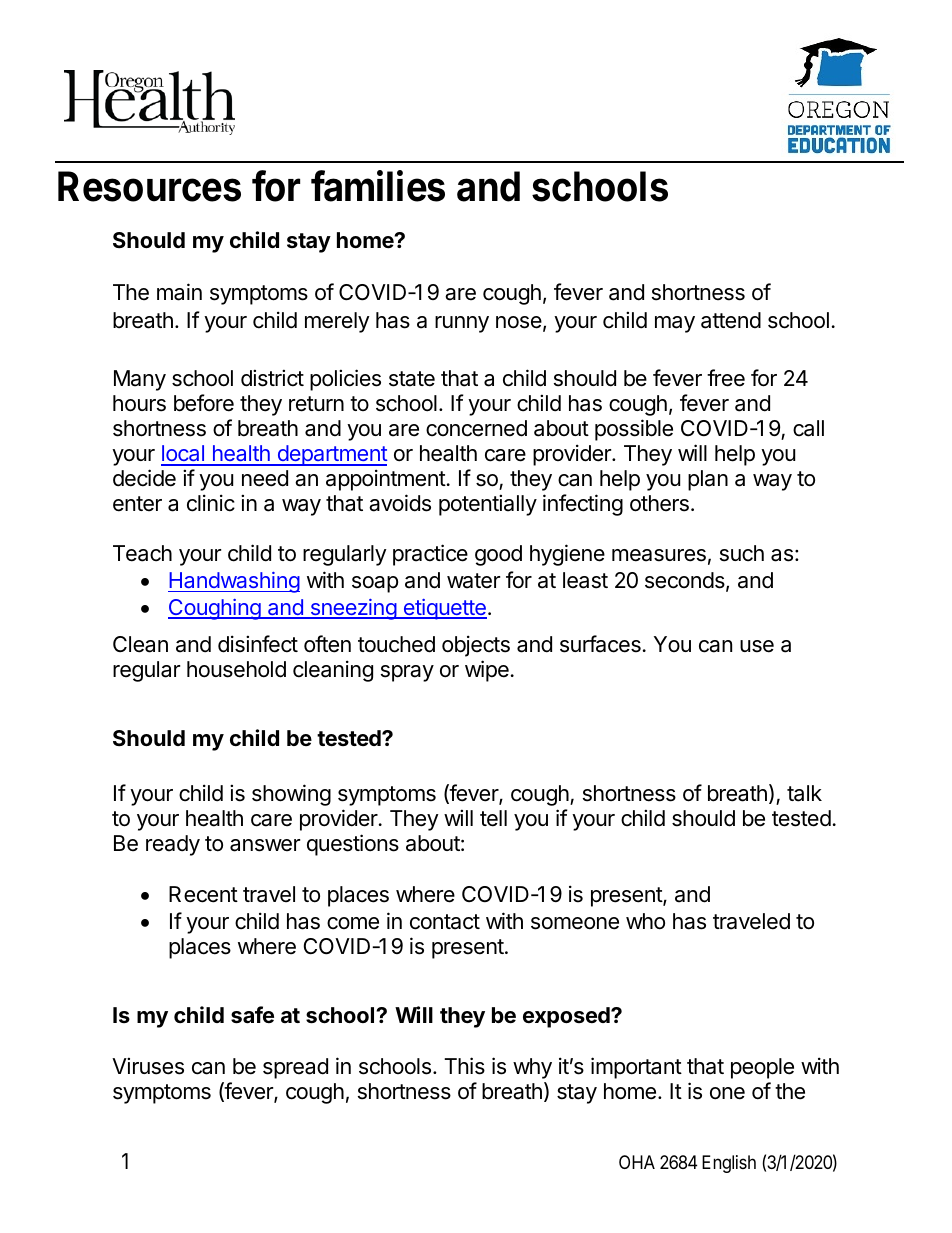 The height and width of the image is (1233, 952). I want to click on wipe, so click(487, 671).
